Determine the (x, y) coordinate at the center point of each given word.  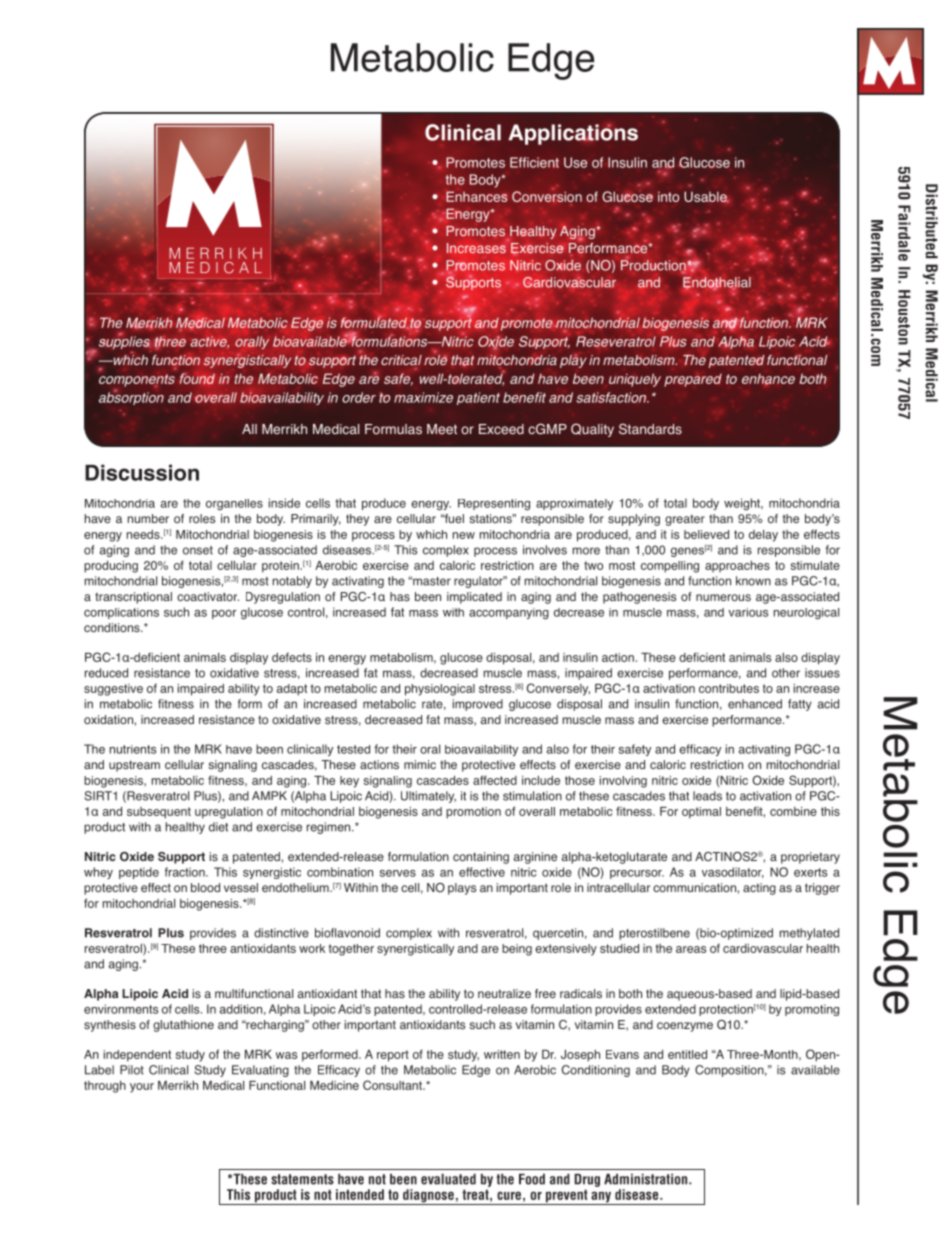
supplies (123, 342)
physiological (440, 690)
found (197, 378)
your (142, 1088)
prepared (693, 380)
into (668, 196)
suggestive (113, 690)
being (517, 950)
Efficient (534, 162)
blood (205, 887)
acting (759, 889)
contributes (729, 688)
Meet (442, 429)
